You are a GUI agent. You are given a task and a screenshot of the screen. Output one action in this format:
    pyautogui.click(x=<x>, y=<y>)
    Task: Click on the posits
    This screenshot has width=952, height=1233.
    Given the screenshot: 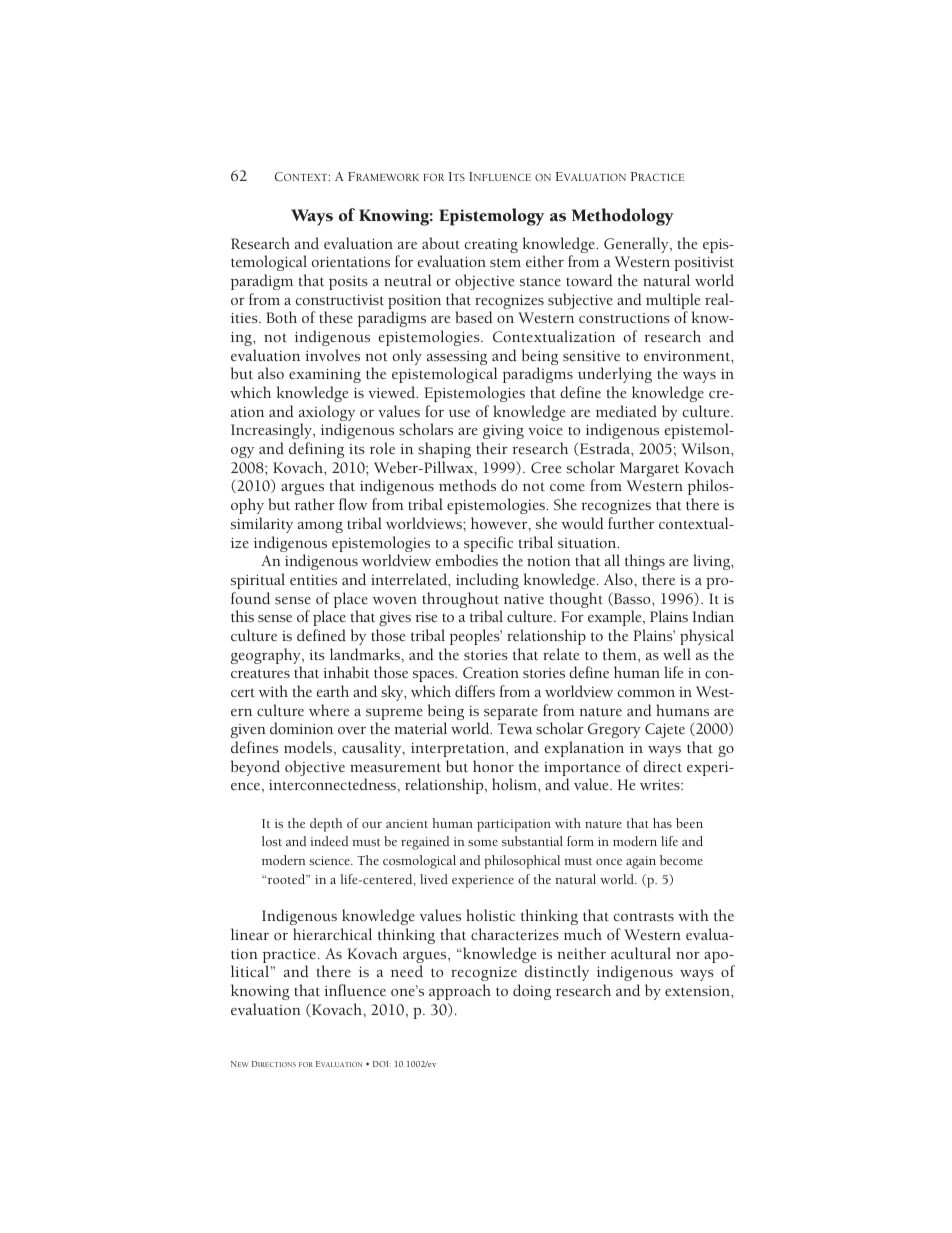 What is the action you would take?
    pyautogui.click(x=348, y=283)
